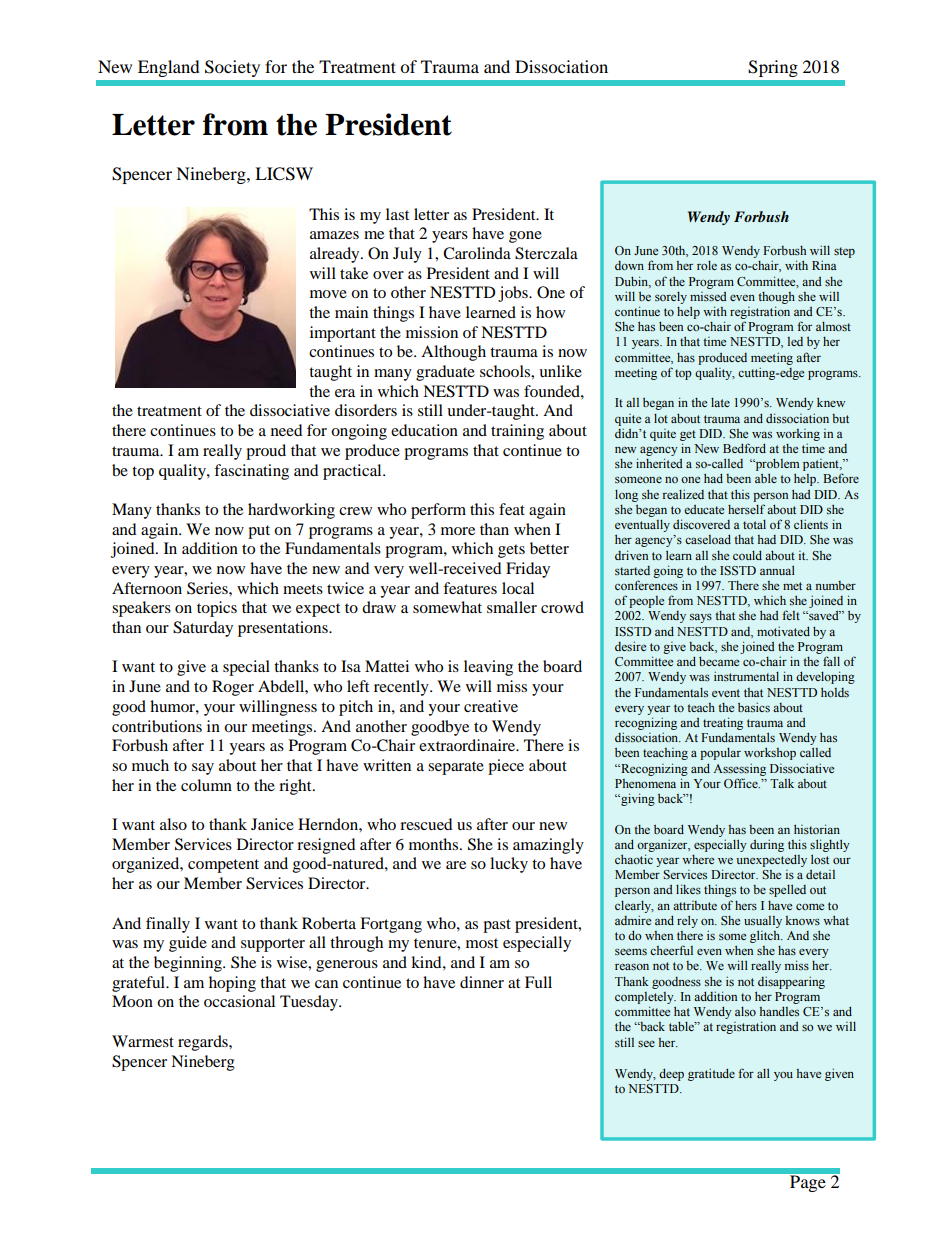  What do you see at coordinates (397, 214) in the screenshot?
I see `last` at bounding box center [397, 214].
